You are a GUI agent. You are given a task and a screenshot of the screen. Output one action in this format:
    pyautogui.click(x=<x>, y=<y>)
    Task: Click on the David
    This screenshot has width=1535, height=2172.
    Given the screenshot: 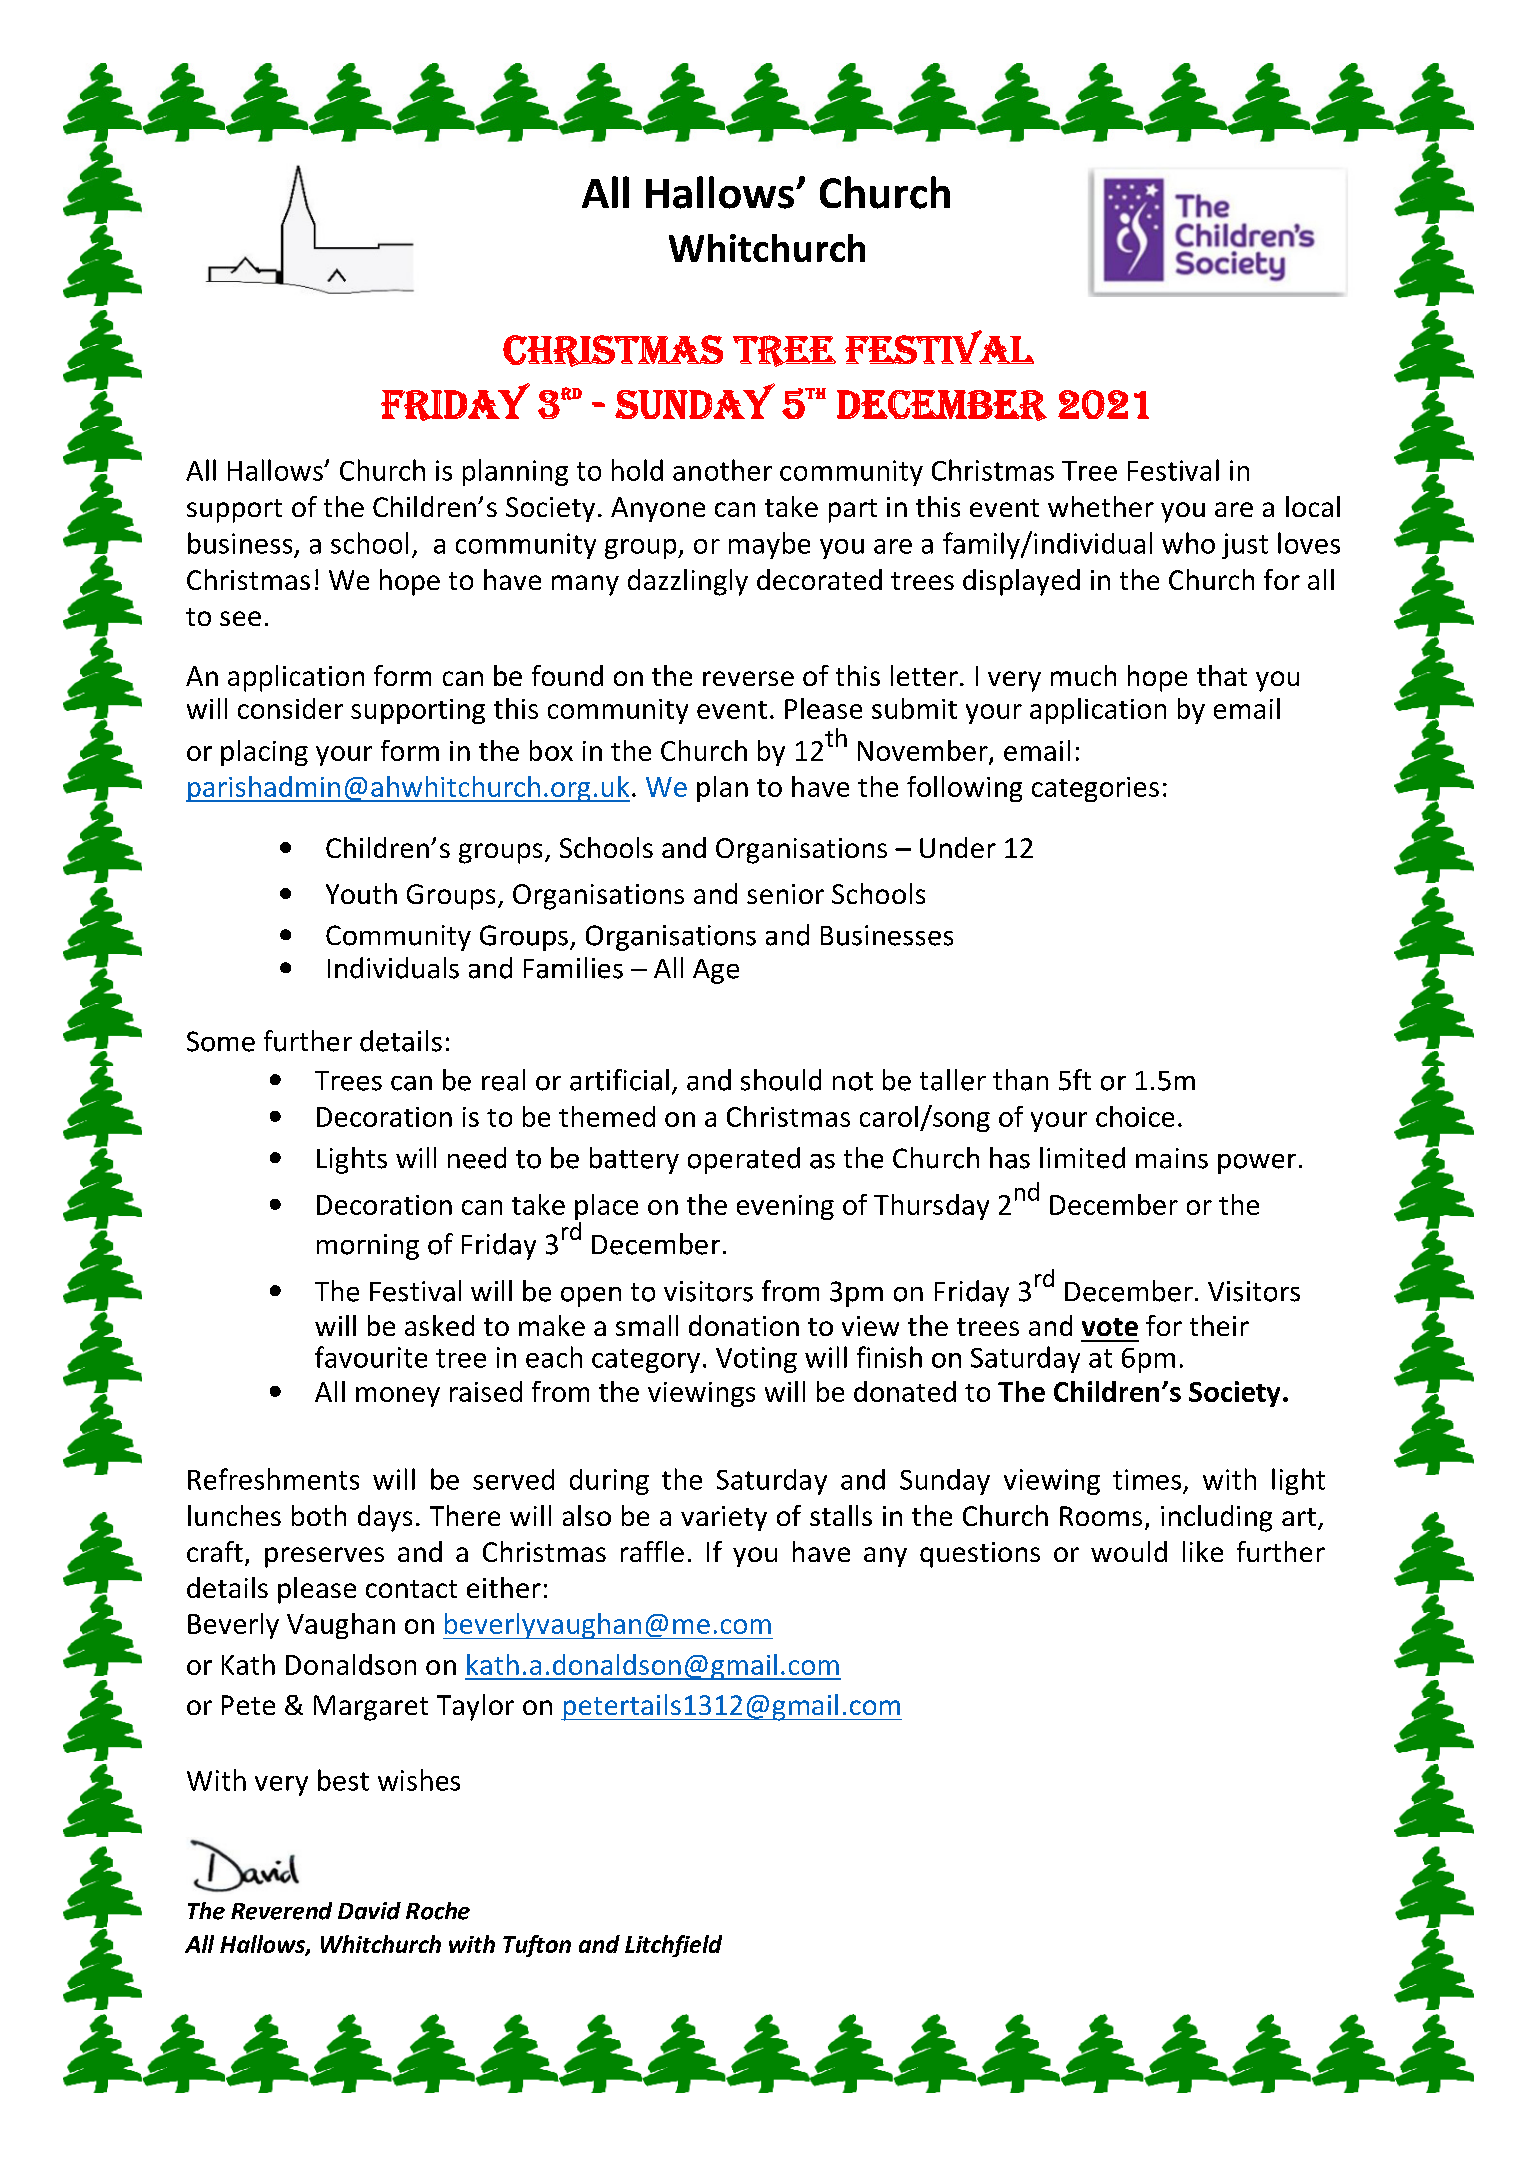 What is the action you would take?
    pyautogui.click(x=369, y=1911)
